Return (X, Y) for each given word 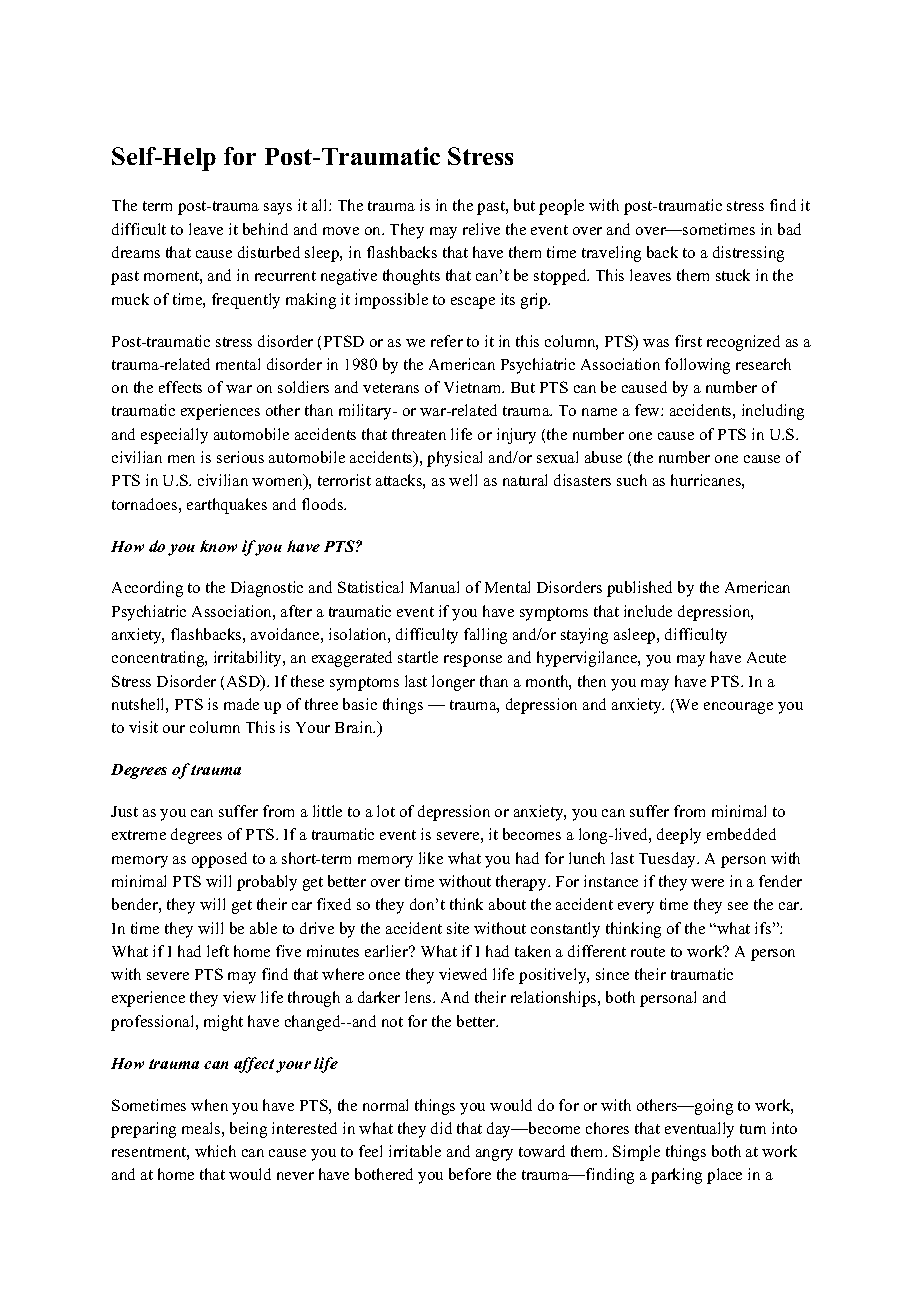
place (724, 1176)
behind (265, 229)
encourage (738, 708)
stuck (733, 275)
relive (481, 229)
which (215, 1151)
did (441, 1128)
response (473, 661)
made (241, 704)
